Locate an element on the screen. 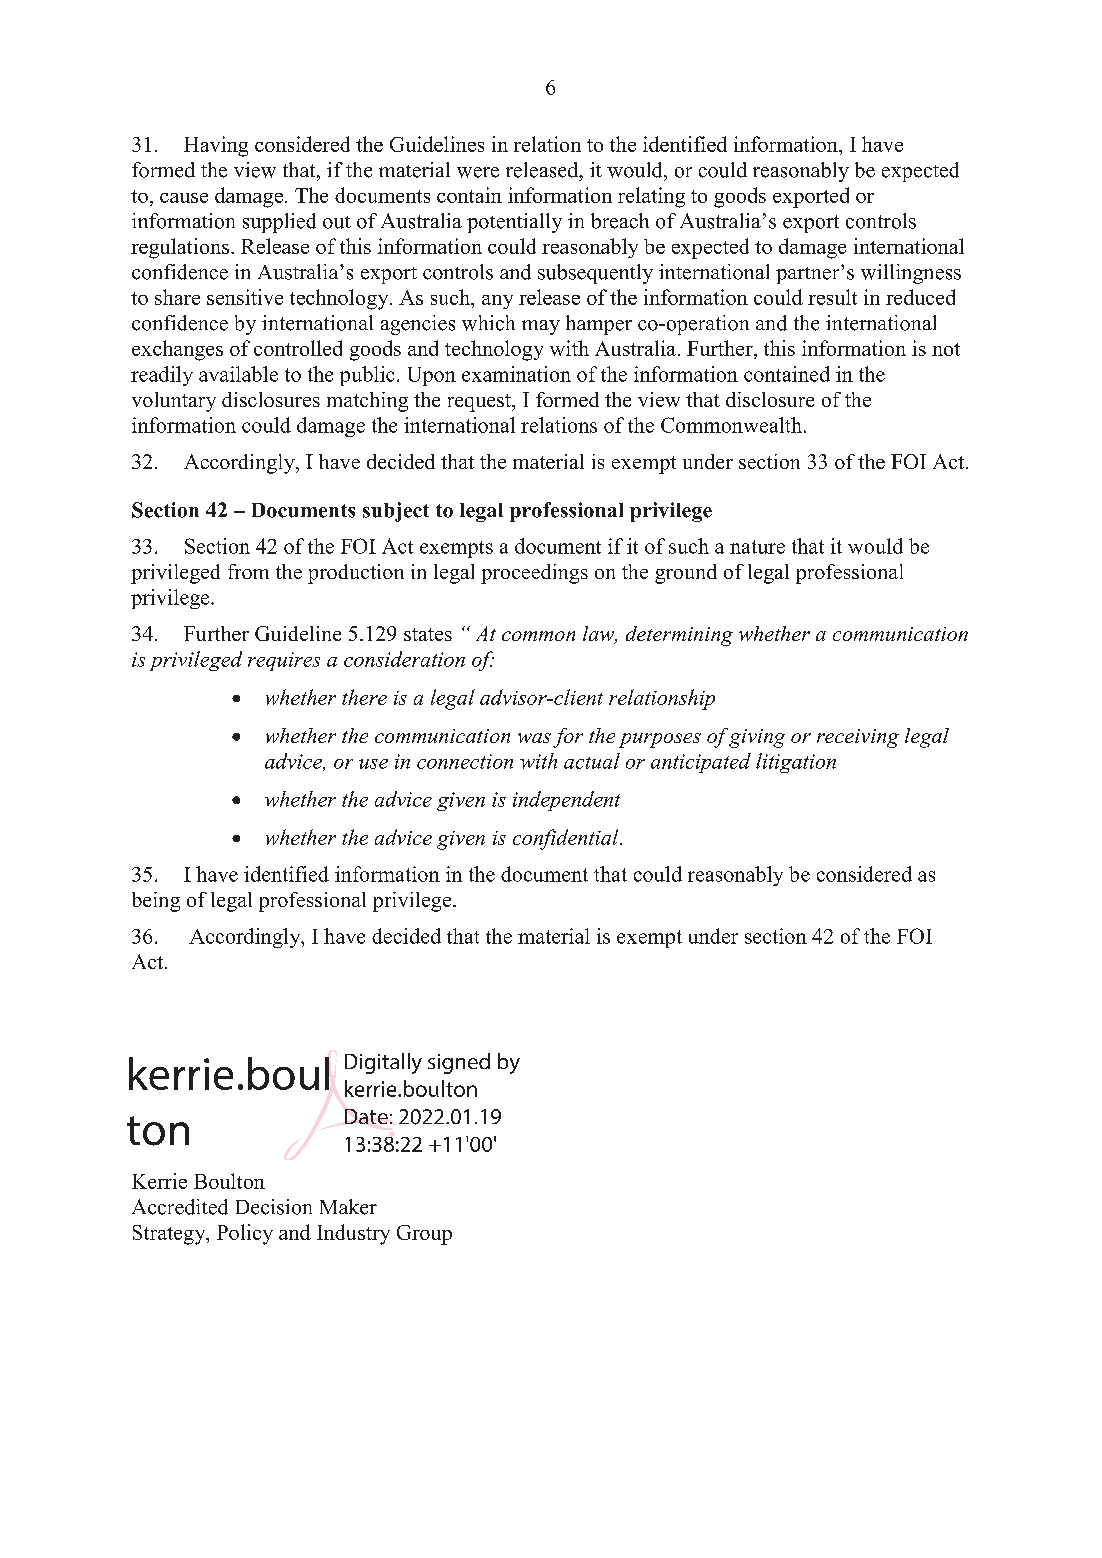  signed is located at coordinates (459, 1063).
